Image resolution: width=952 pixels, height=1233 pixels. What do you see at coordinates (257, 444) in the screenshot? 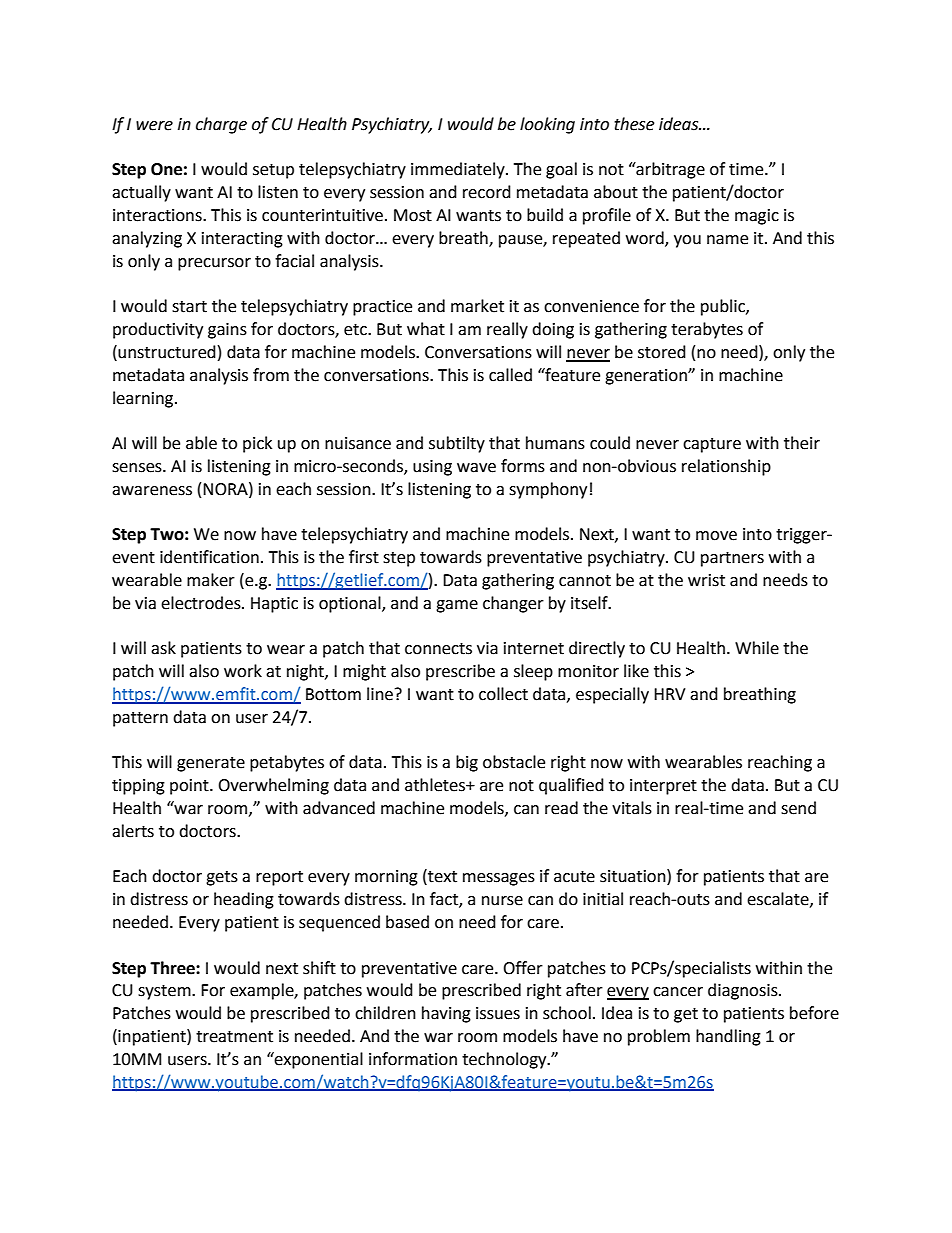
I see `pick` at bounding box center [257, 444].
